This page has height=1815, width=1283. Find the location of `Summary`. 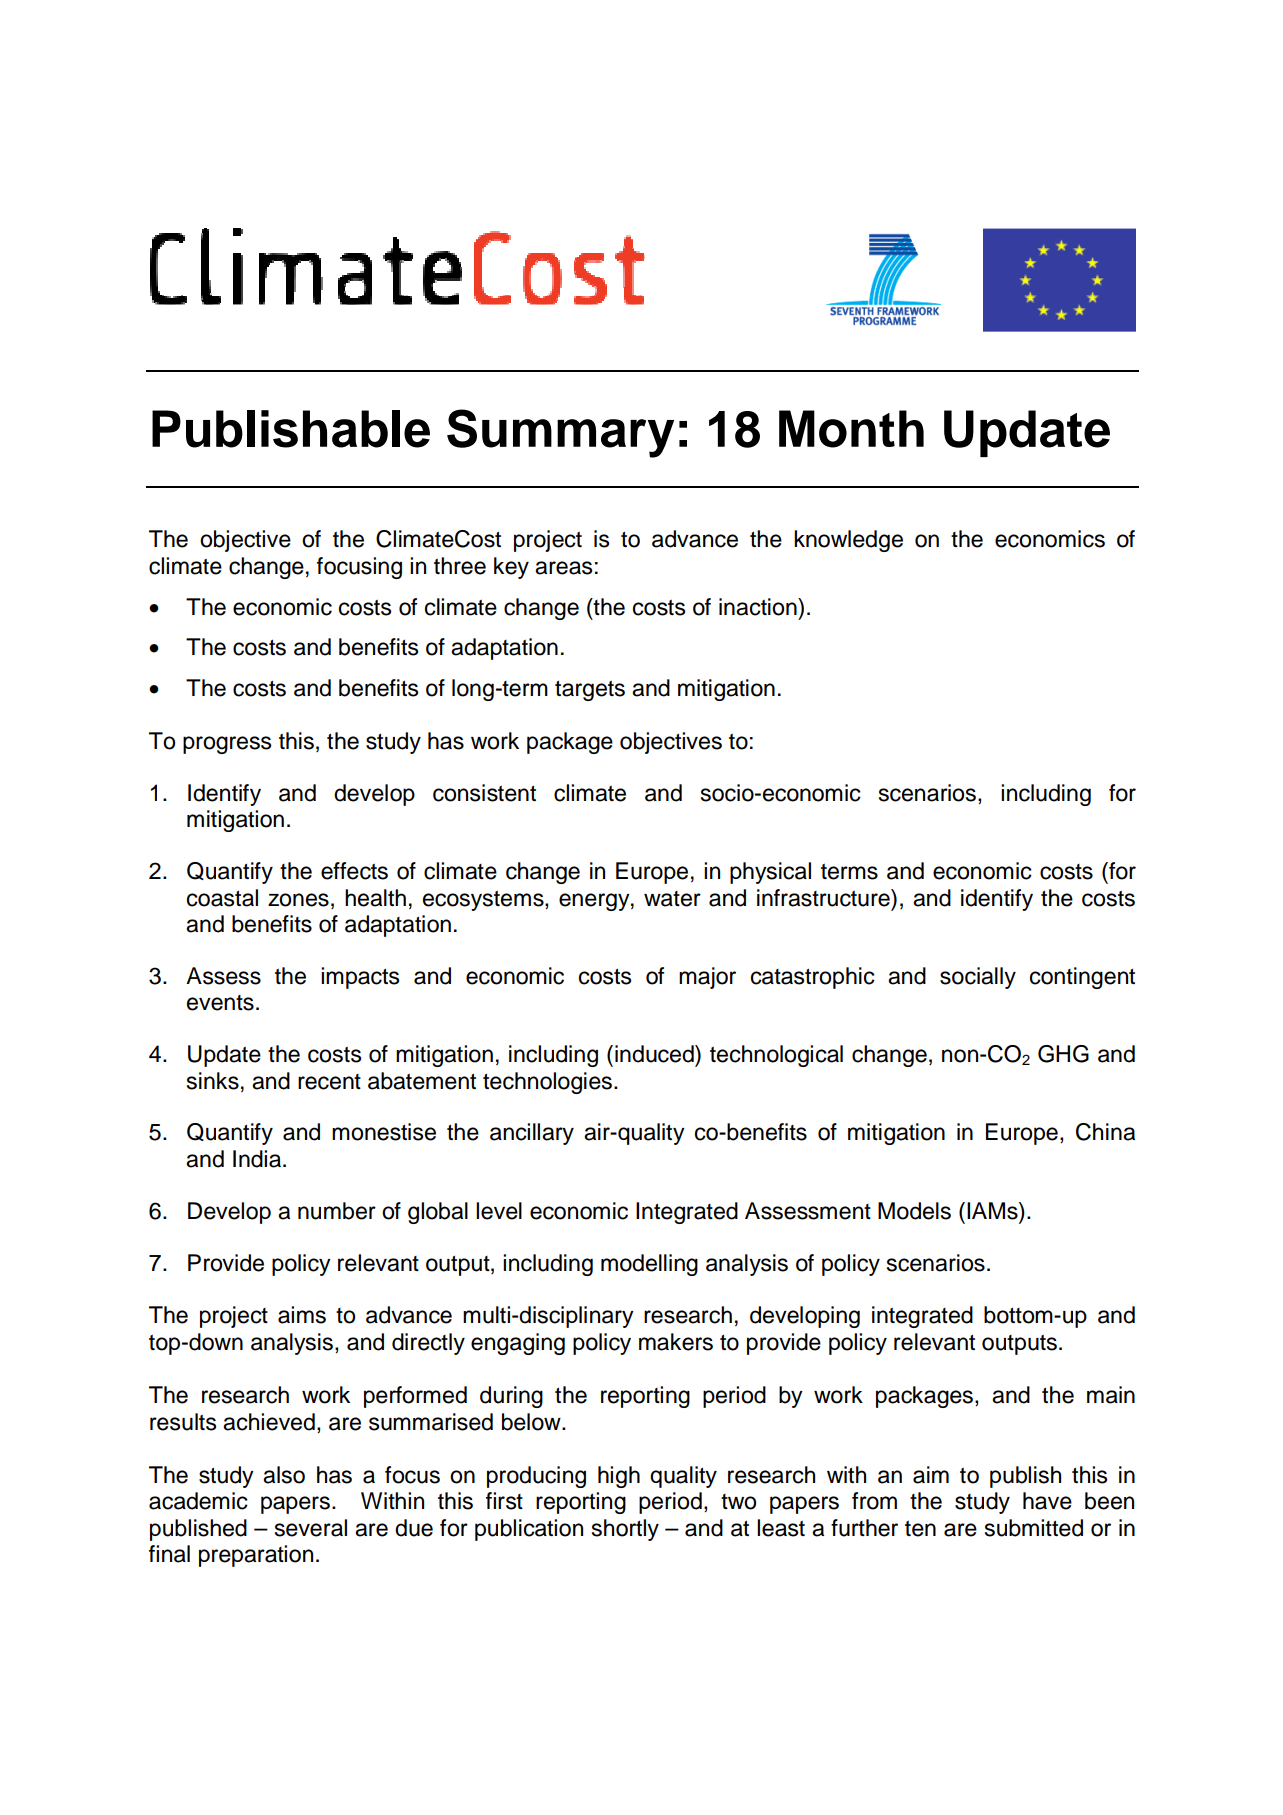

Summary is located at coordinates (560, 433).
